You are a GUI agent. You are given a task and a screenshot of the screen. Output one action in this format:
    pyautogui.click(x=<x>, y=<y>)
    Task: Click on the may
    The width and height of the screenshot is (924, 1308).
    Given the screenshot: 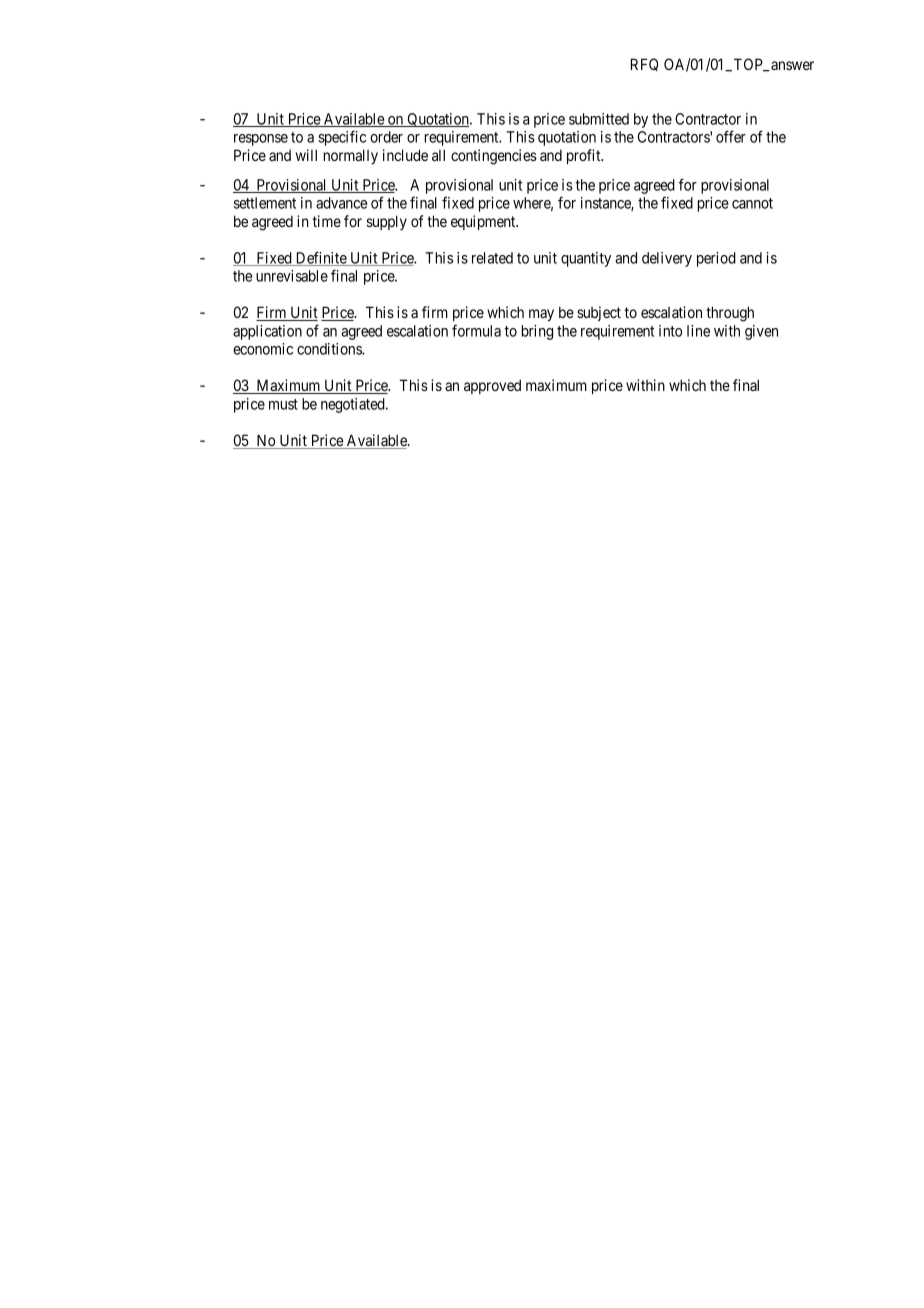 What is the action you would take?
    pyautogui.click(x=541, y=315)
